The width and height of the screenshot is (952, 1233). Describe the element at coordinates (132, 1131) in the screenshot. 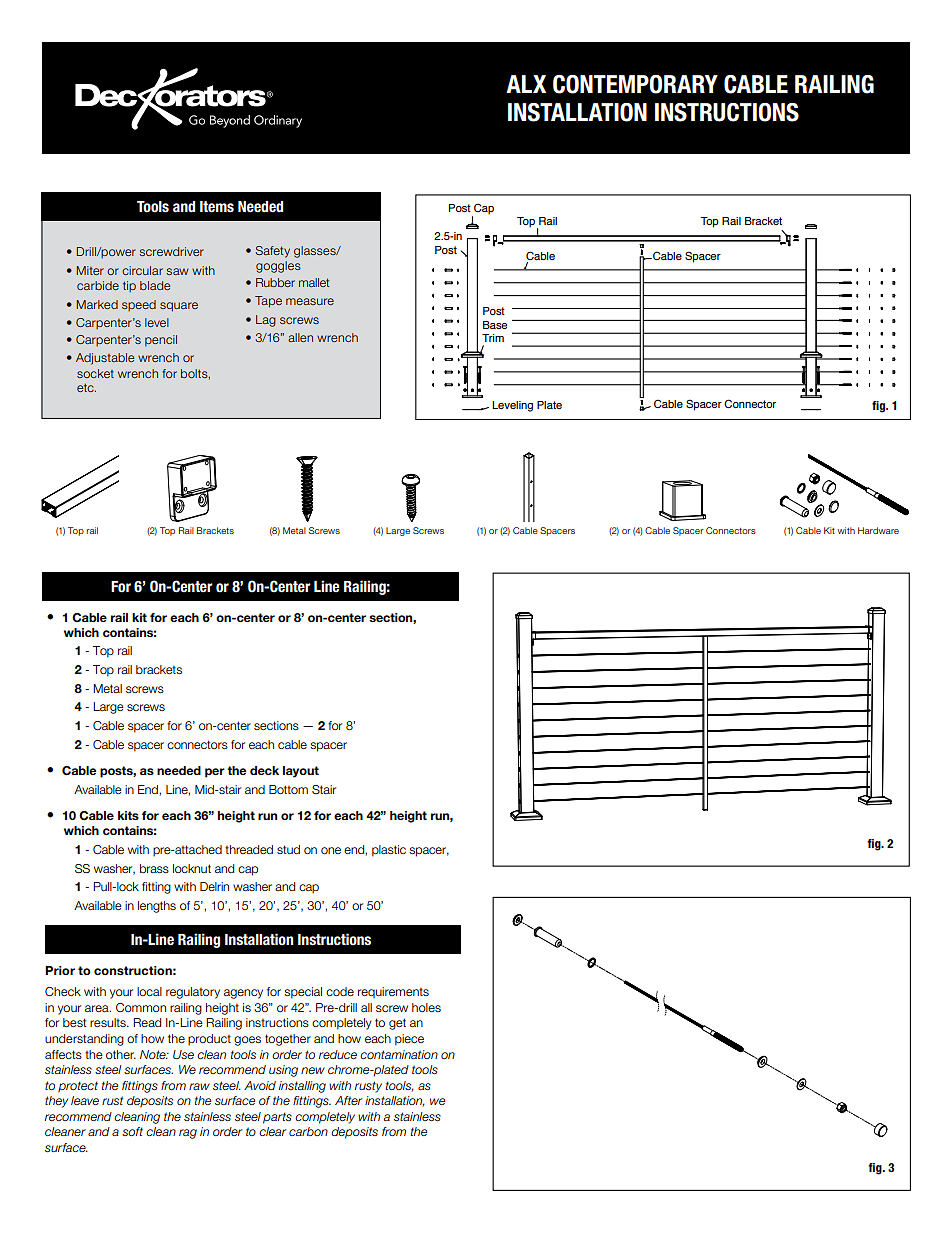

I see `soft` at that location.
